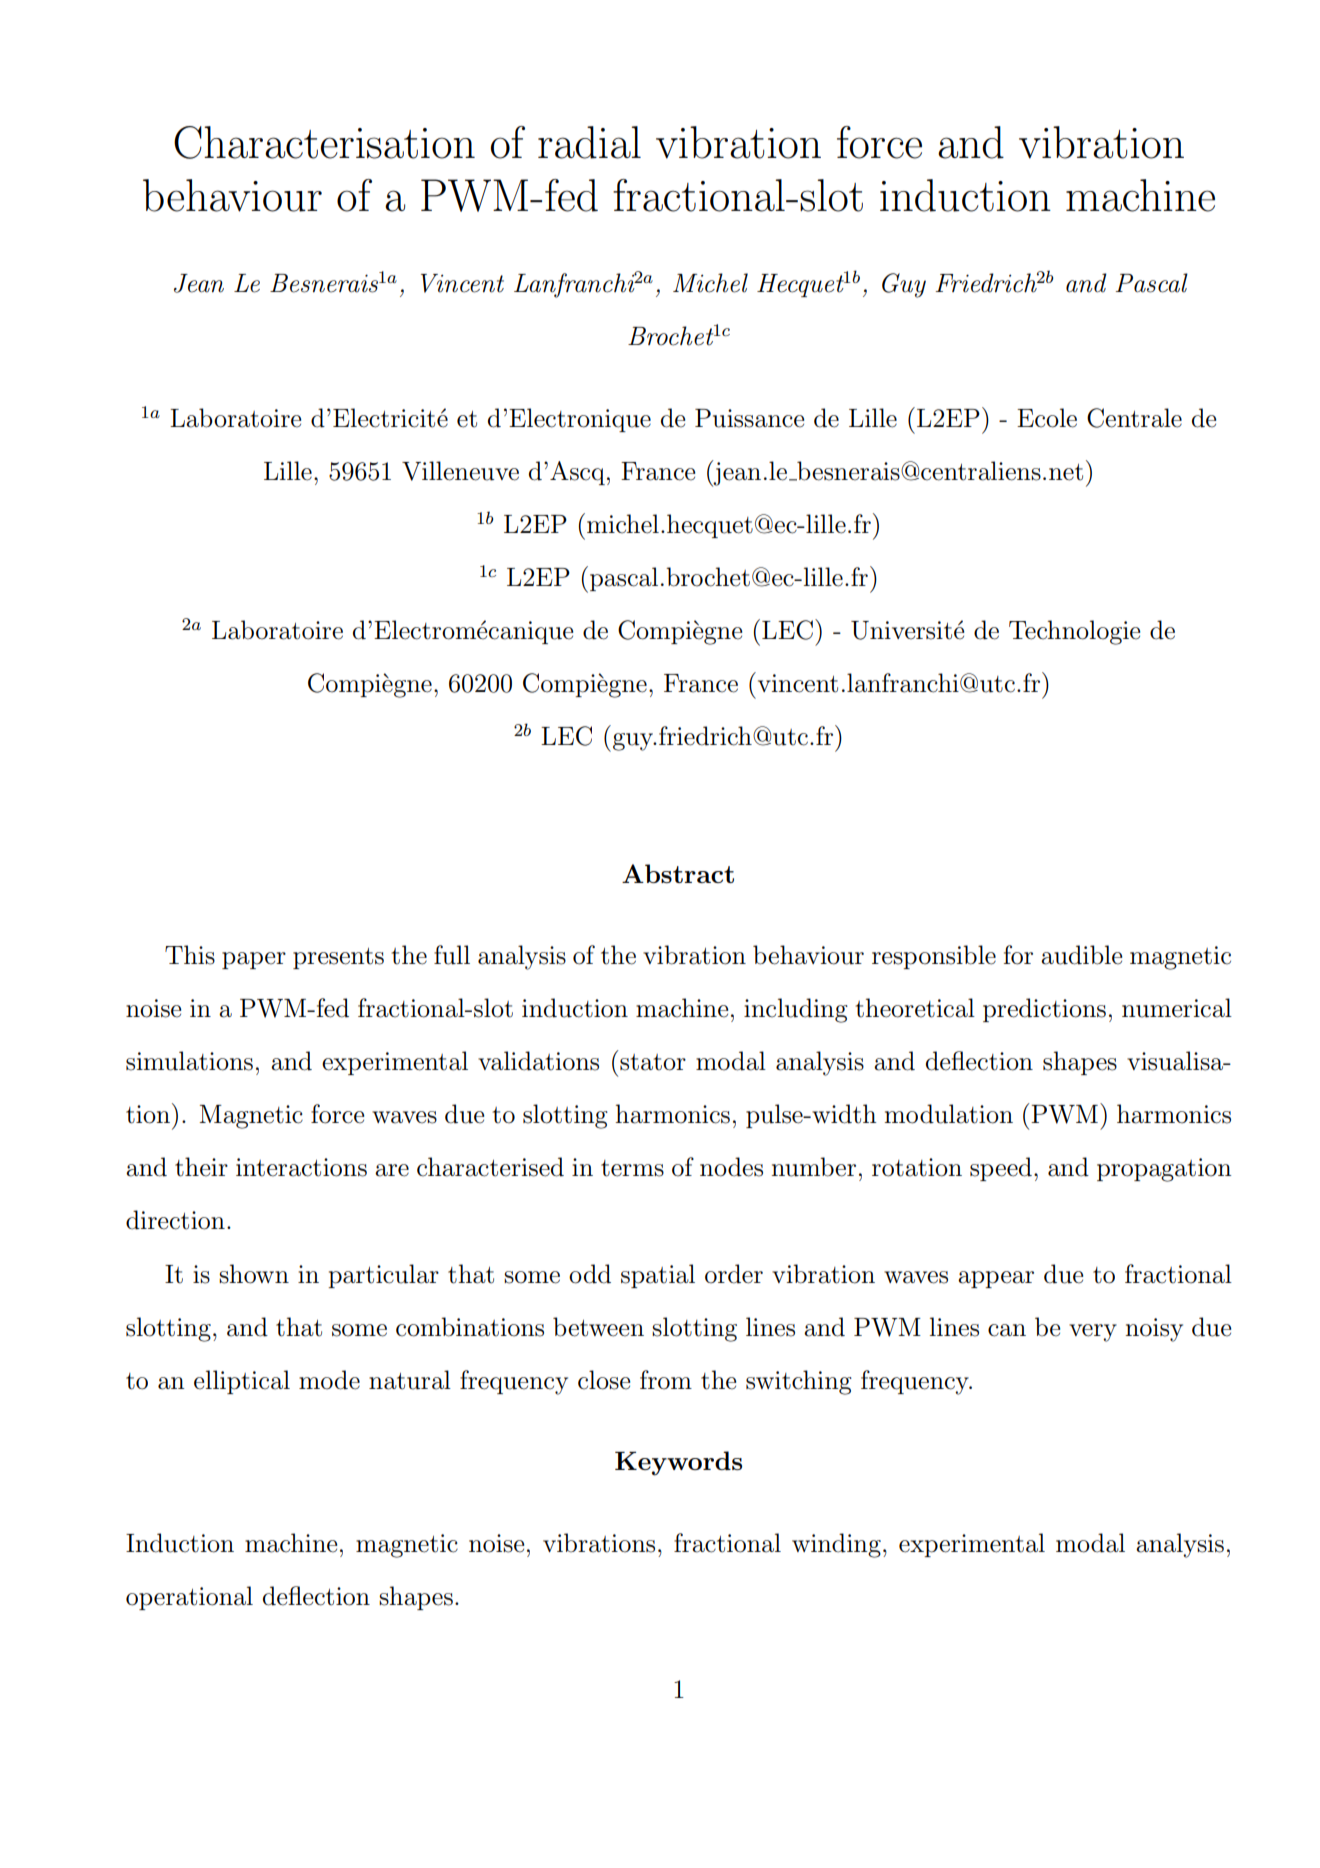  What do you see at coordinates (653, 1062) in the screenshot?
I see `stator` at bounding box center [653, 1062].
